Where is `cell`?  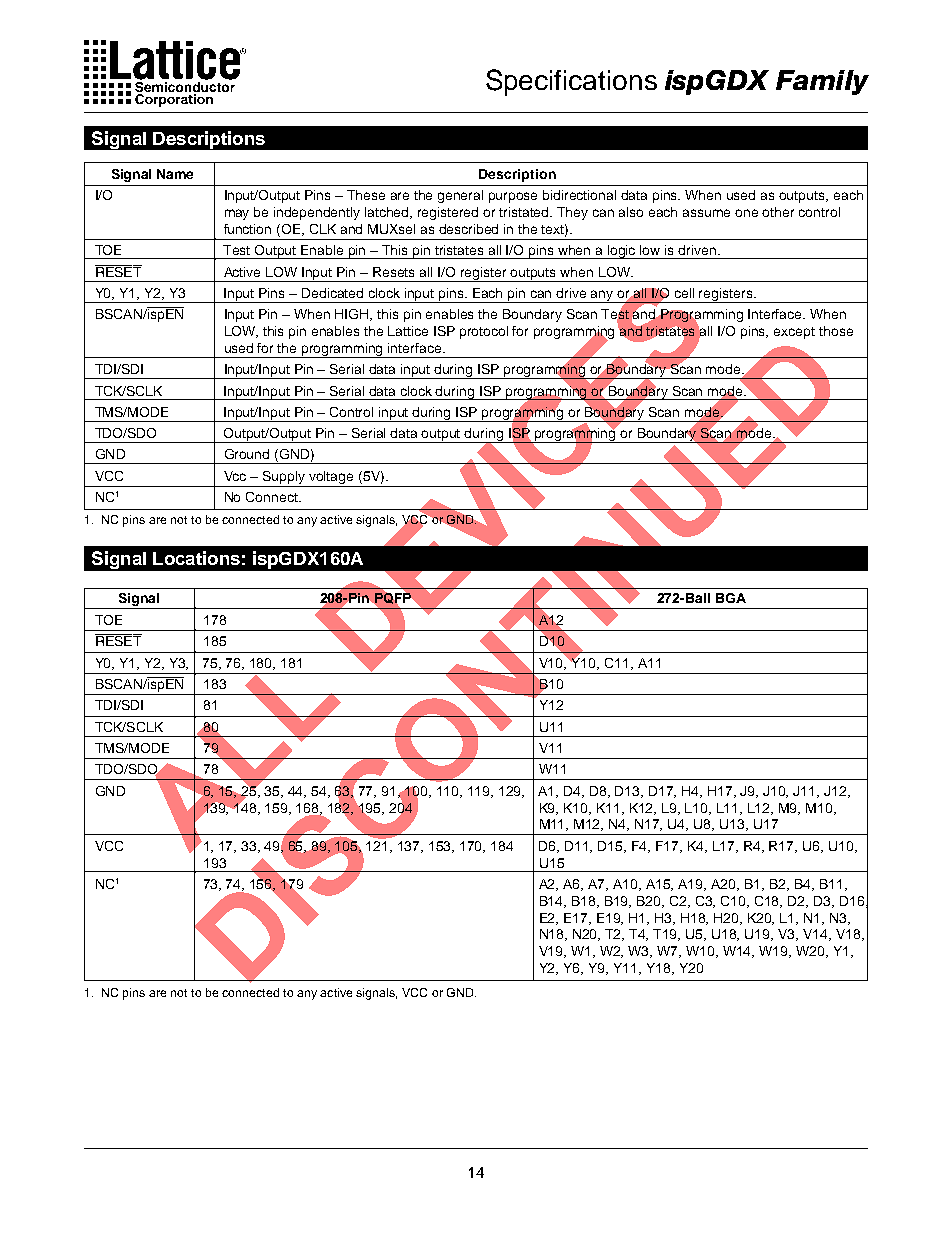
cell is located at coordinates (684, 293).
